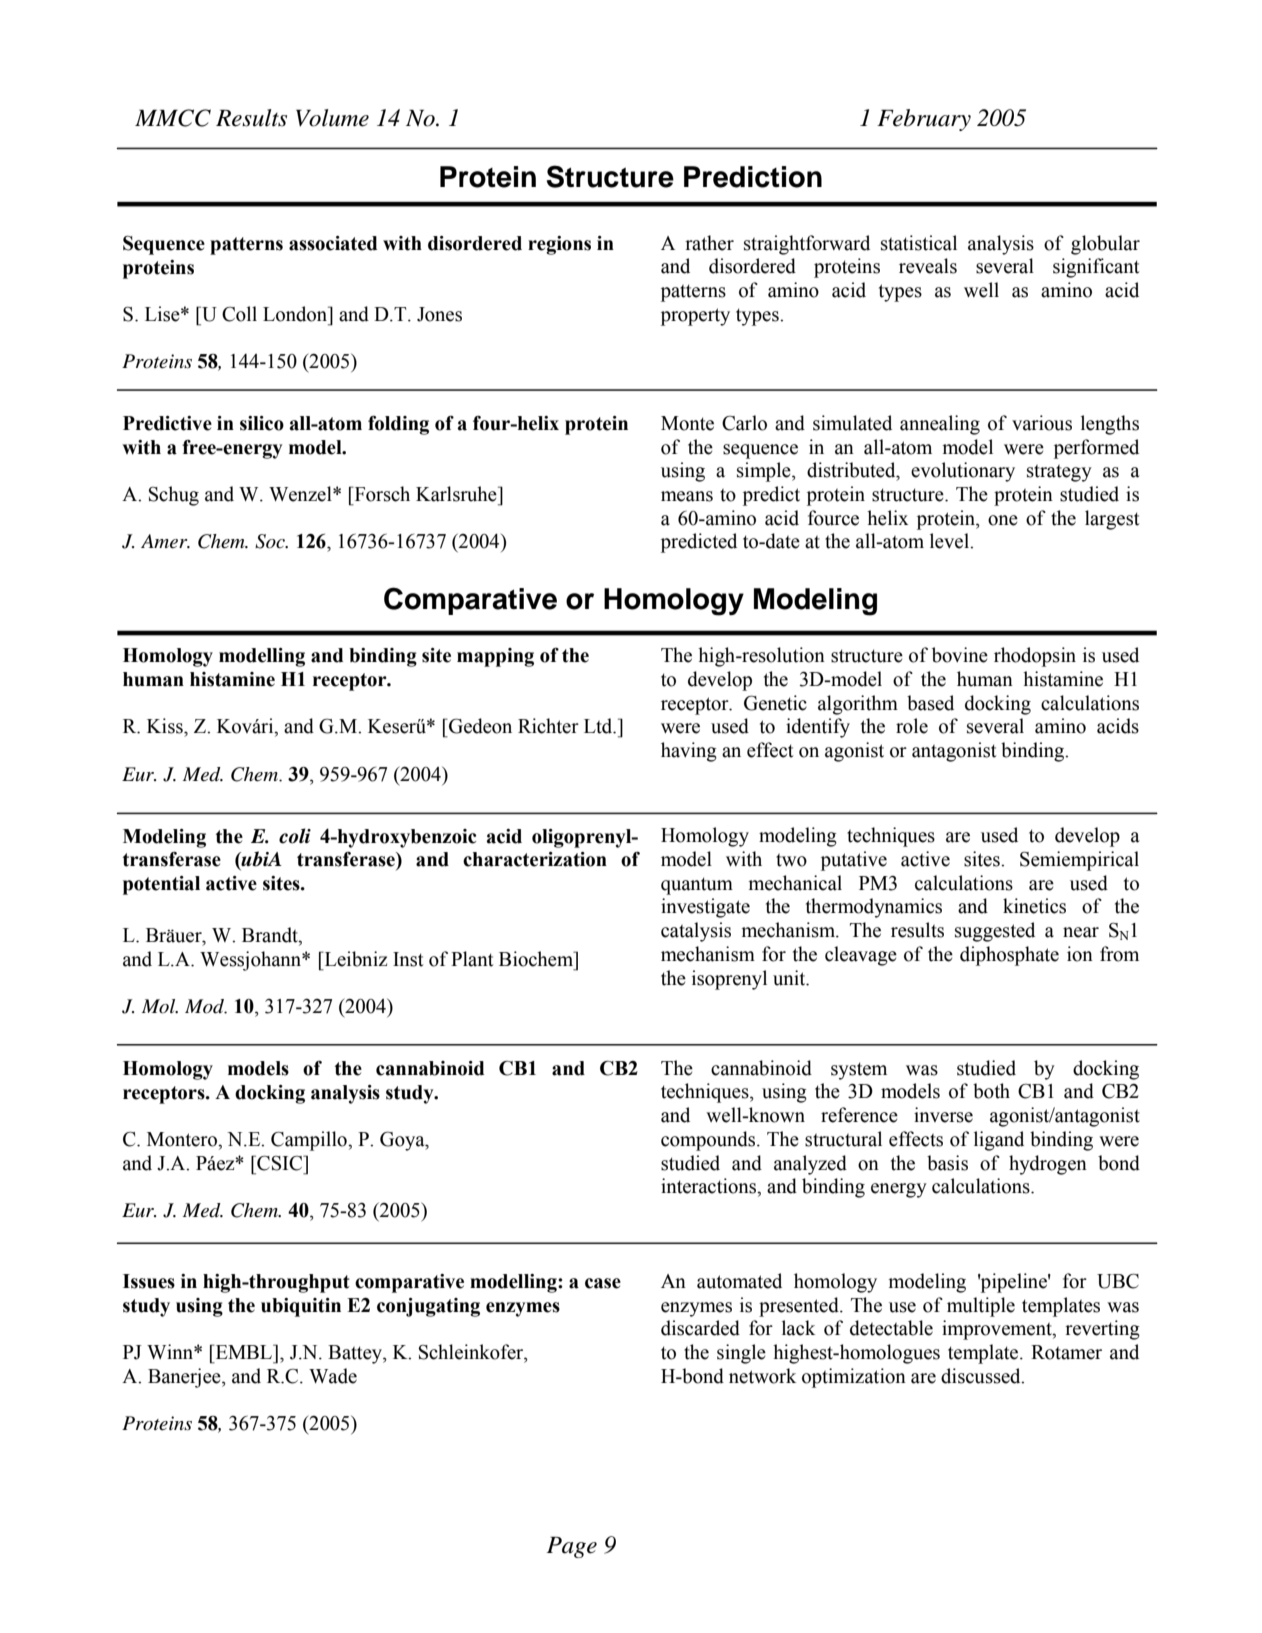  Describe the element at coordinates (1035, 657) in the page. I see `rhodopsin` at that location.
